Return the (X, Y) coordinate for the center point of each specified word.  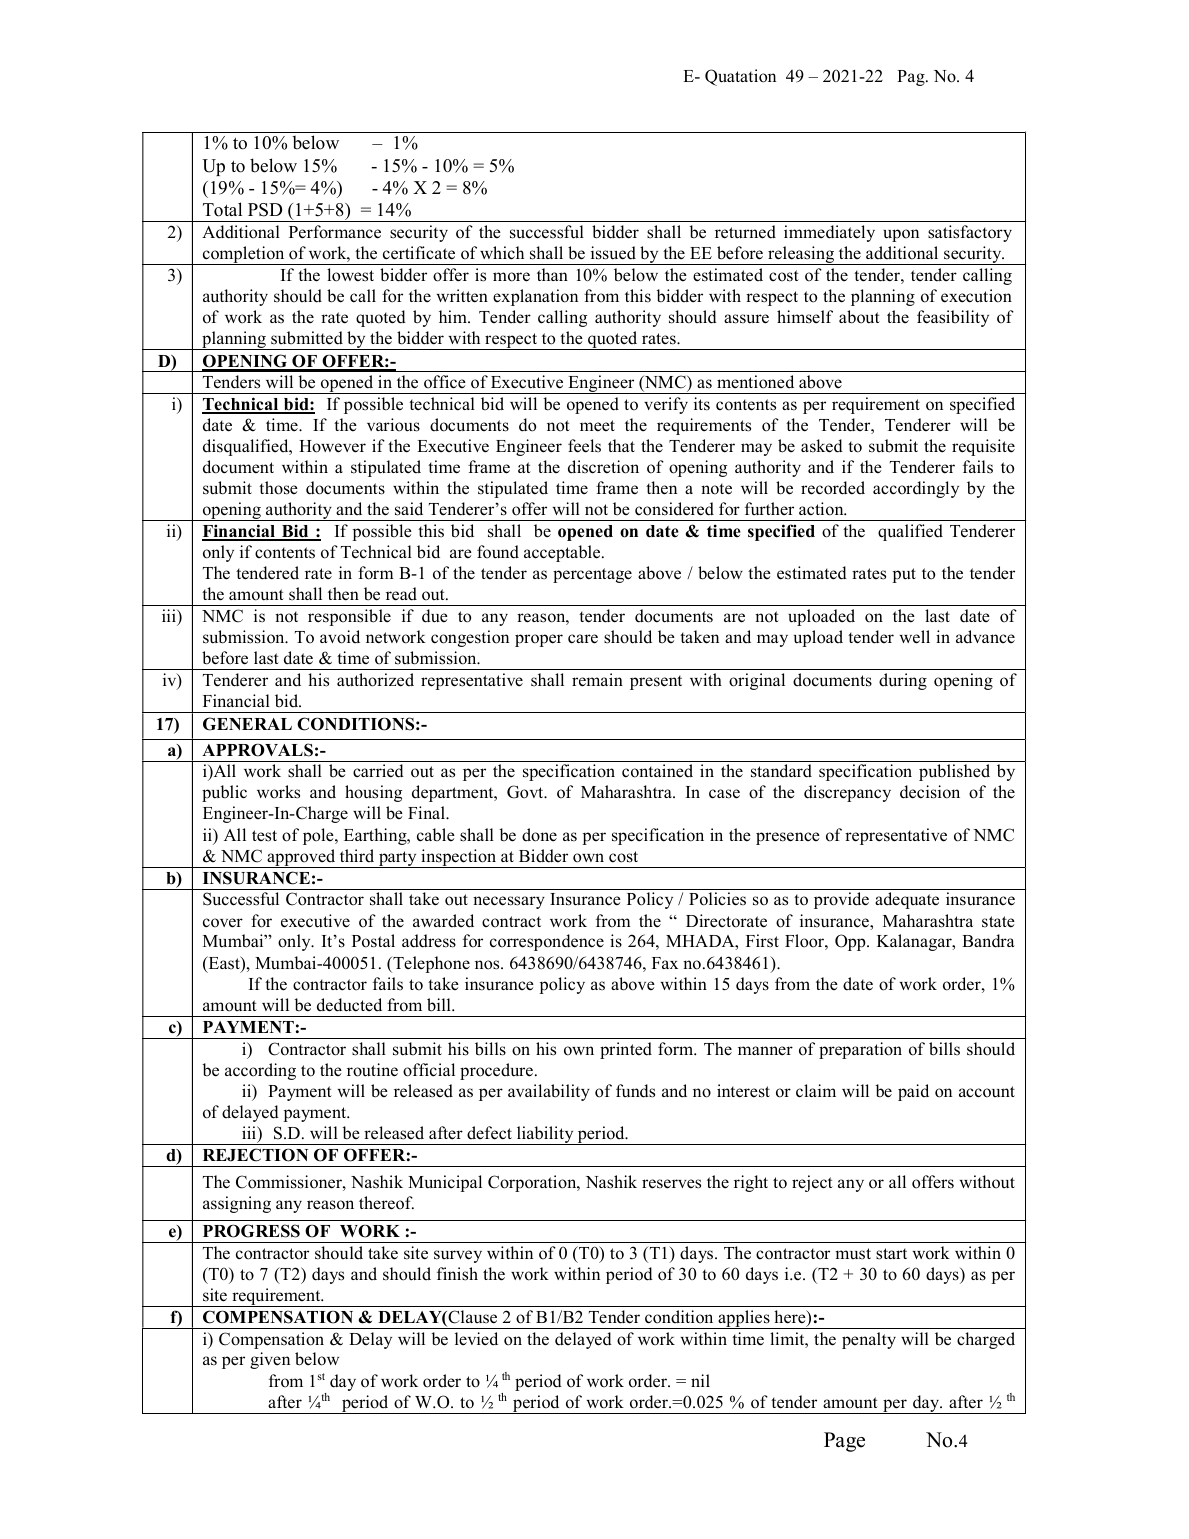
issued (613, 253)
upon (901, 235)
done (539, 835)
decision (930, 792)
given (270, 1360)
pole (319, 836)
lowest (350, 275)
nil (700, 1380)
